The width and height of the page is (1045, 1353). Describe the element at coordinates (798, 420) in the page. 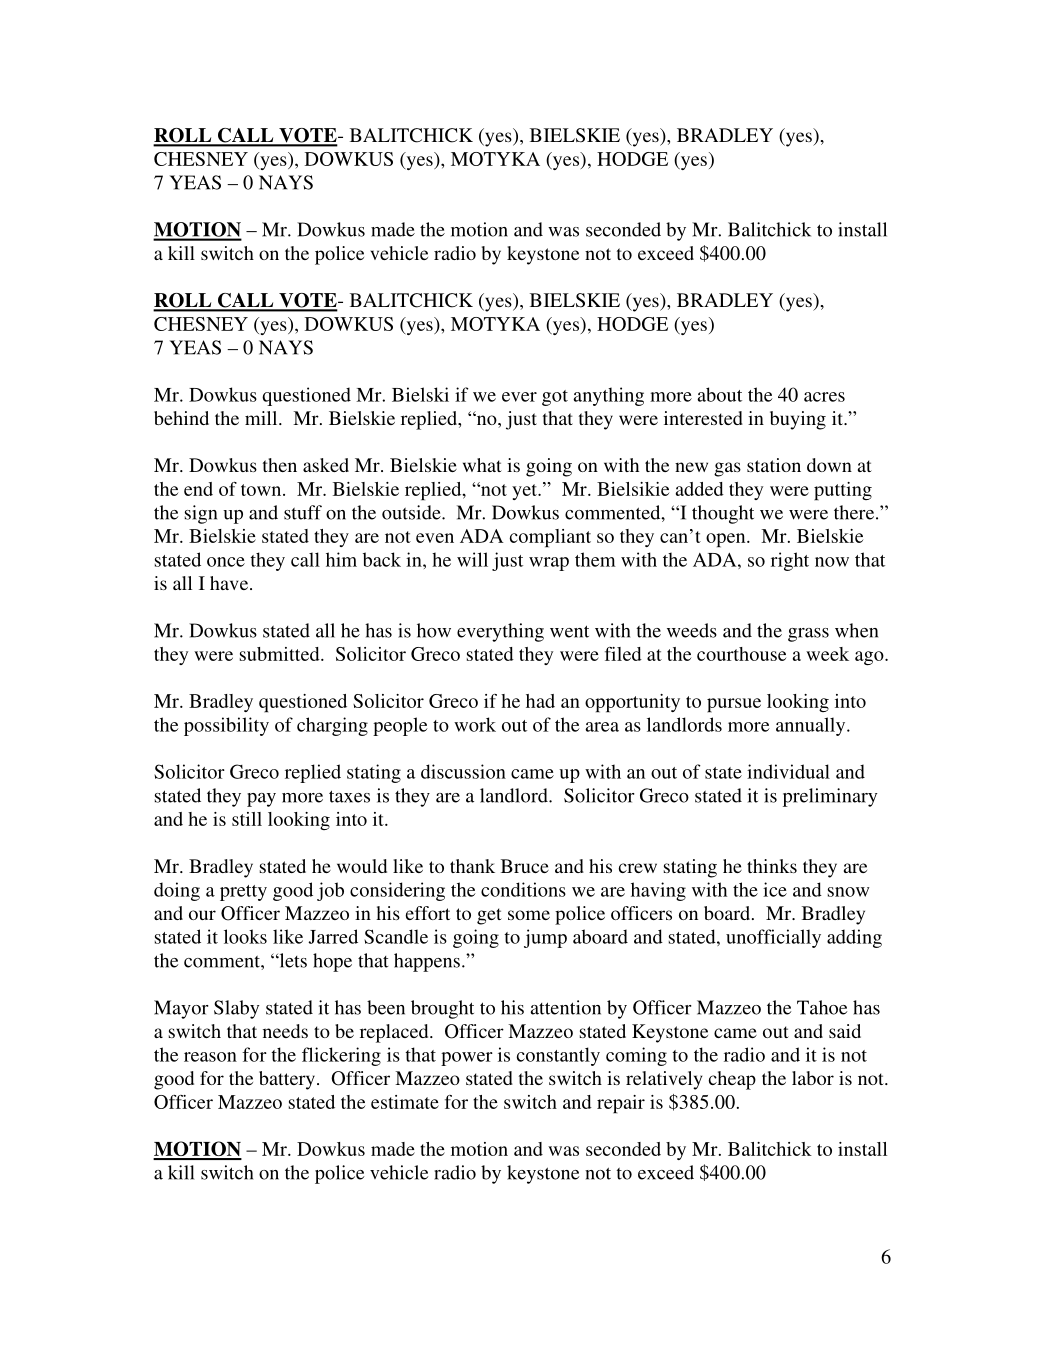

I see `buying` at that location.
